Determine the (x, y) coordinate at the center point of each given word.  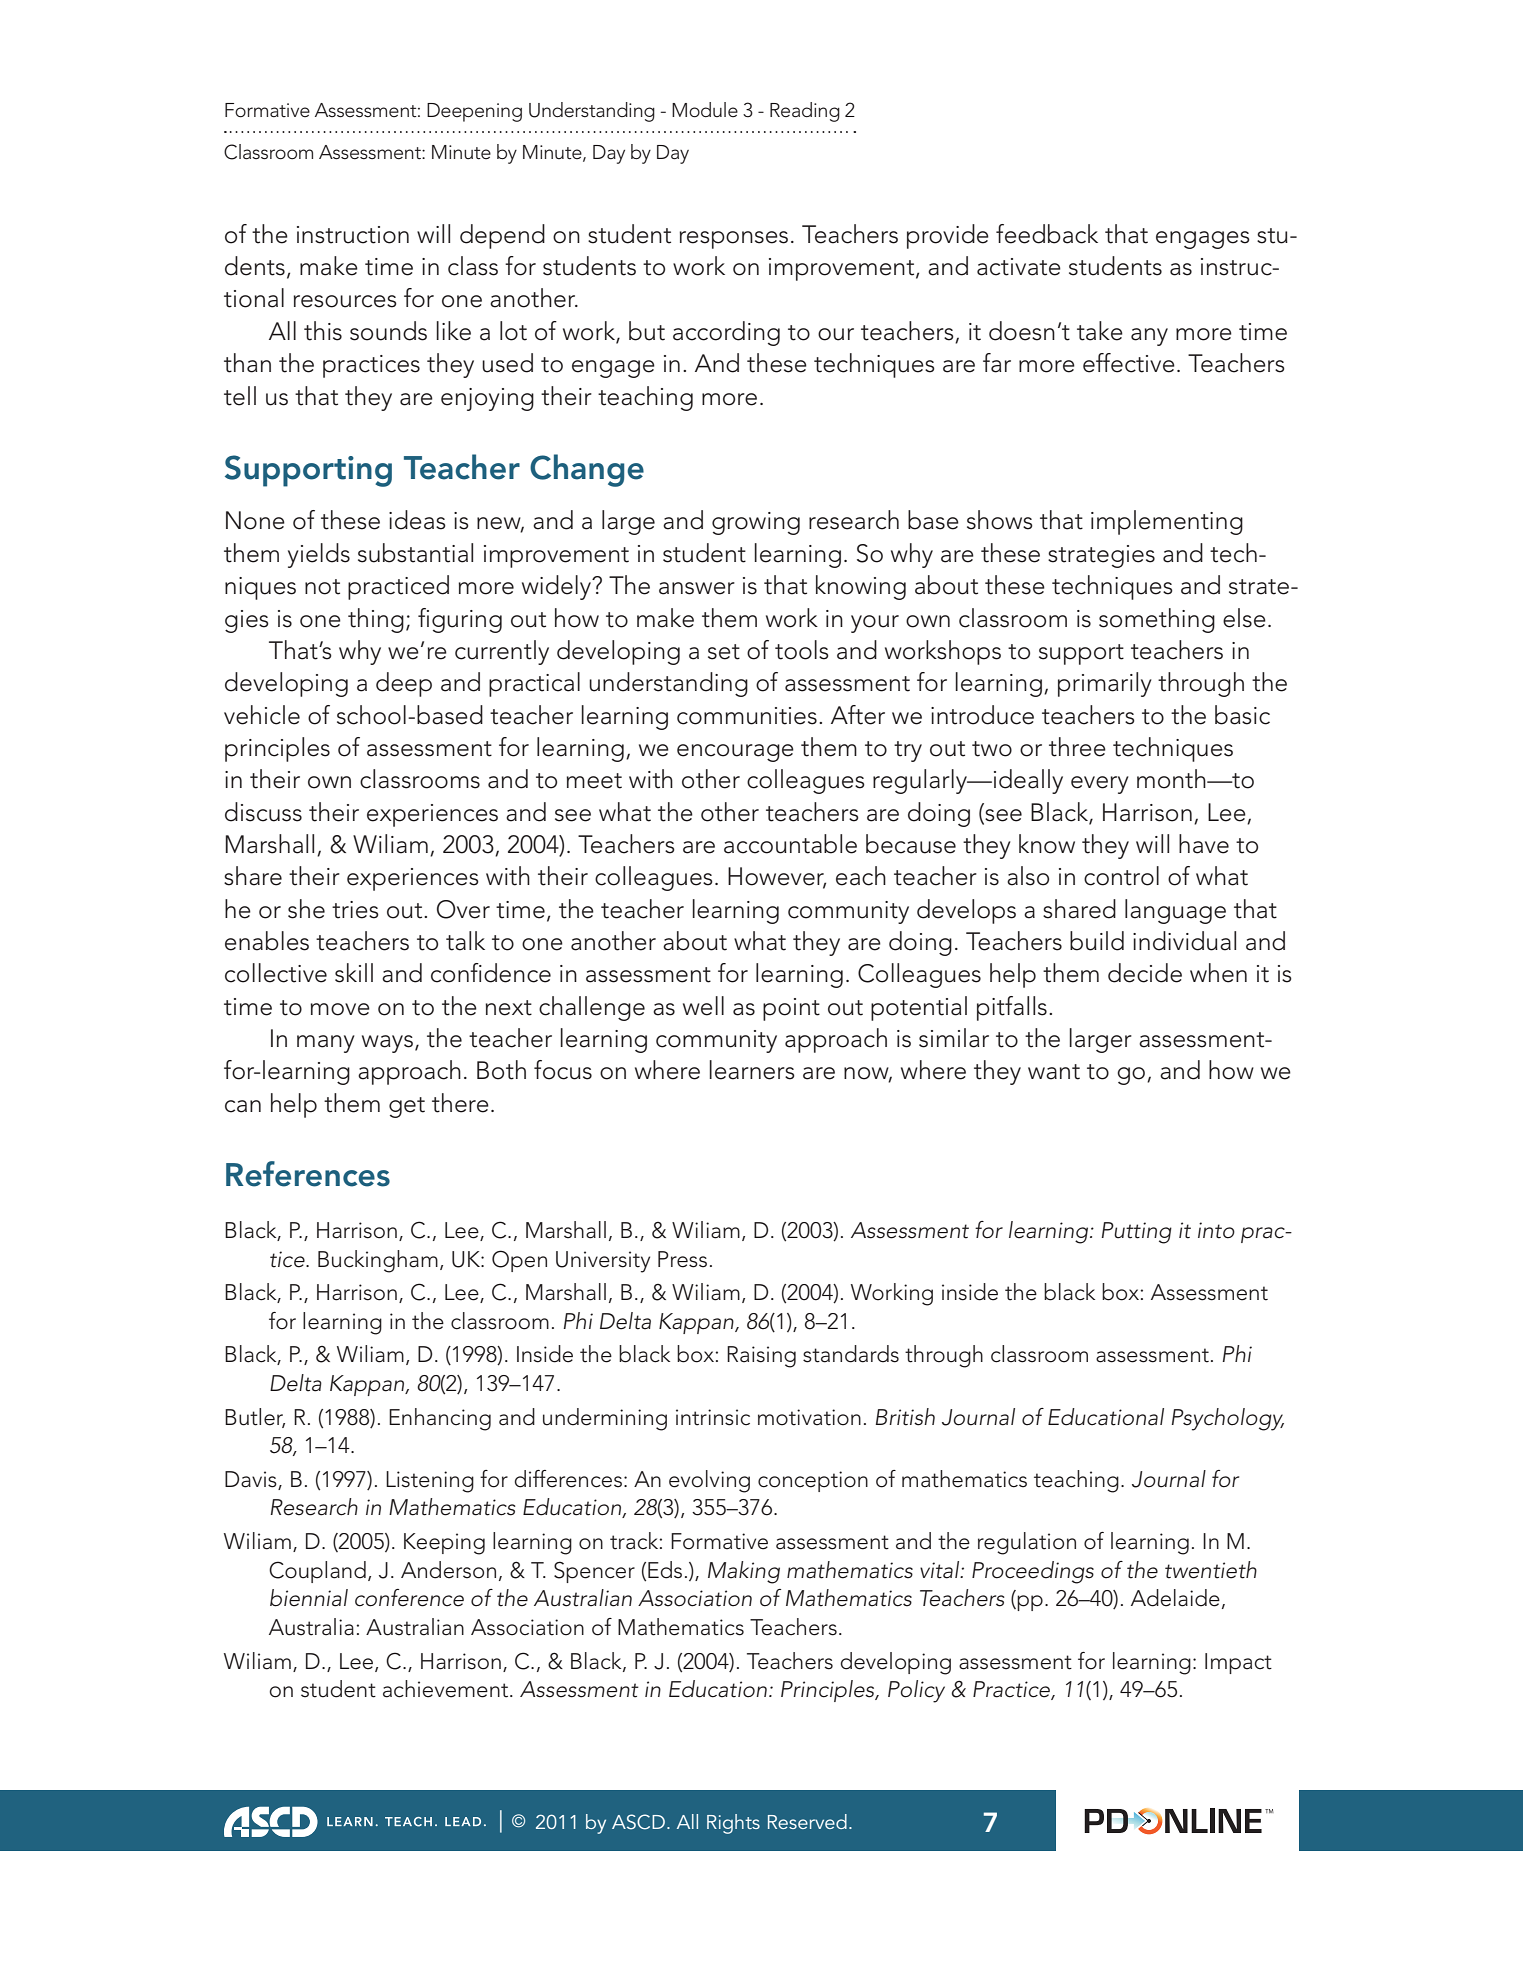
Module (705, 110)
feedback (1047, 234)
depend (502, 236)
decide (1145, 973)
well (703, 1006)
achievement (447, 1689)
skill (354, 973)
